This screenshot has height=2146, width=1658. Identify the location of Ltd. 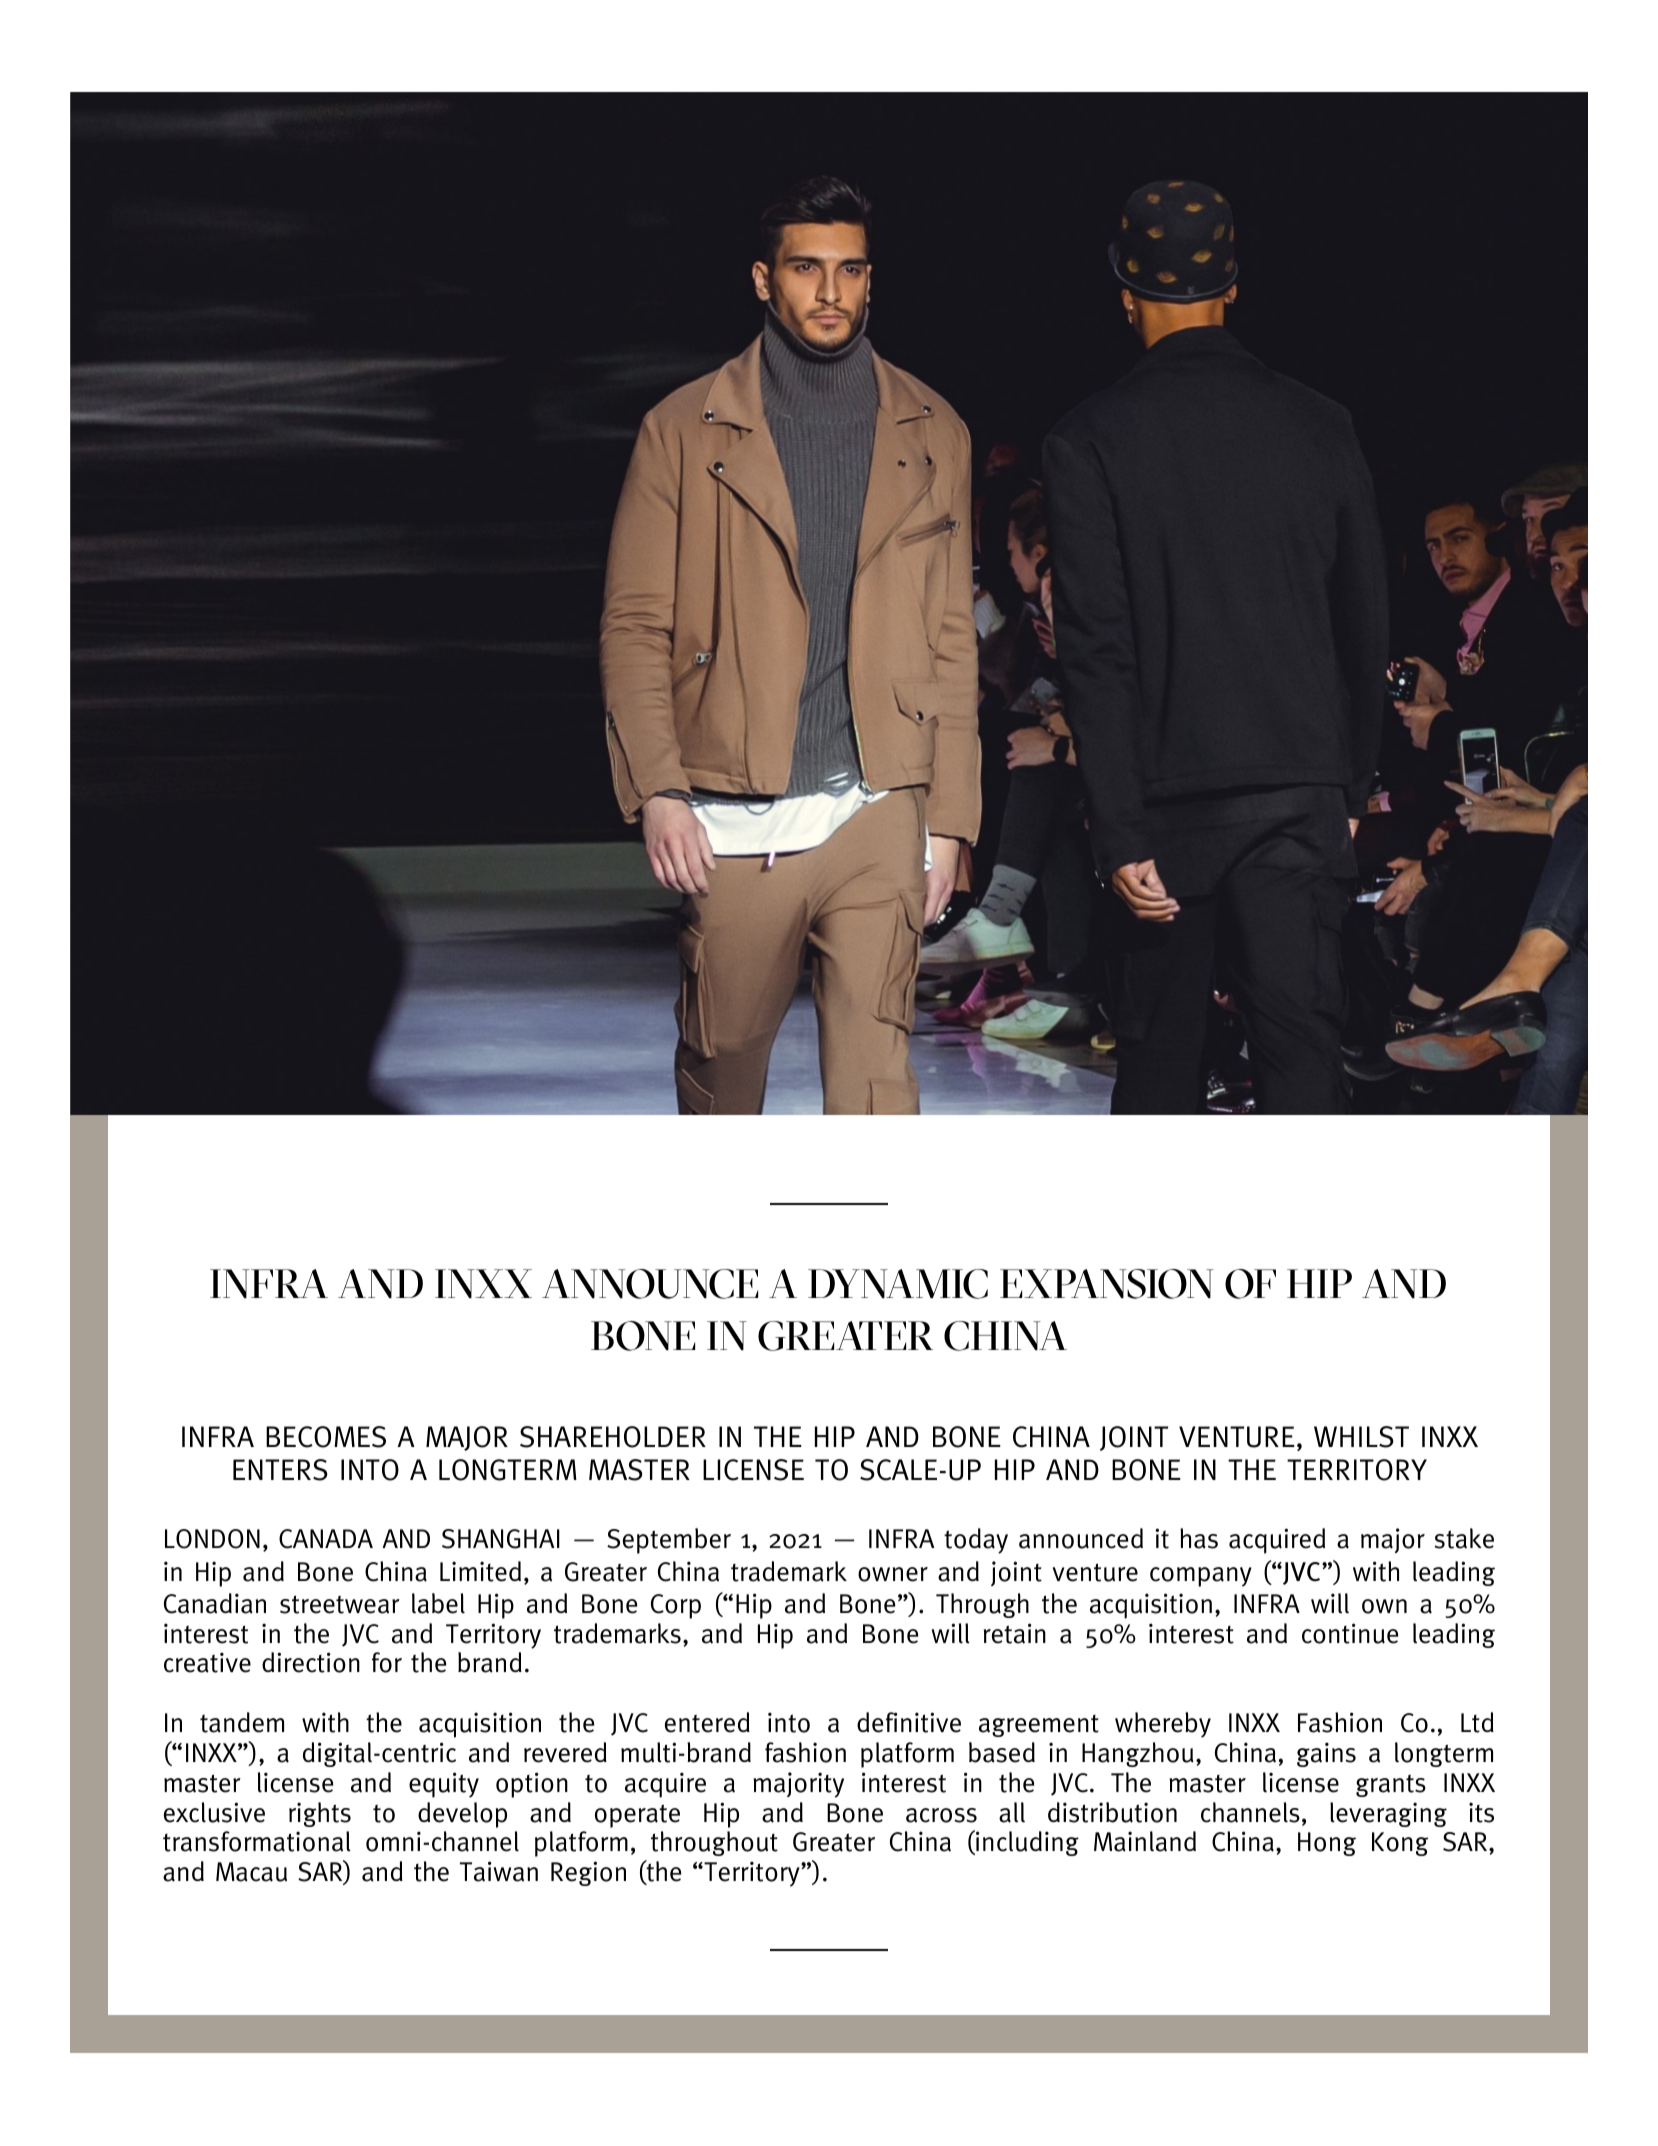
(1477, 1722).
